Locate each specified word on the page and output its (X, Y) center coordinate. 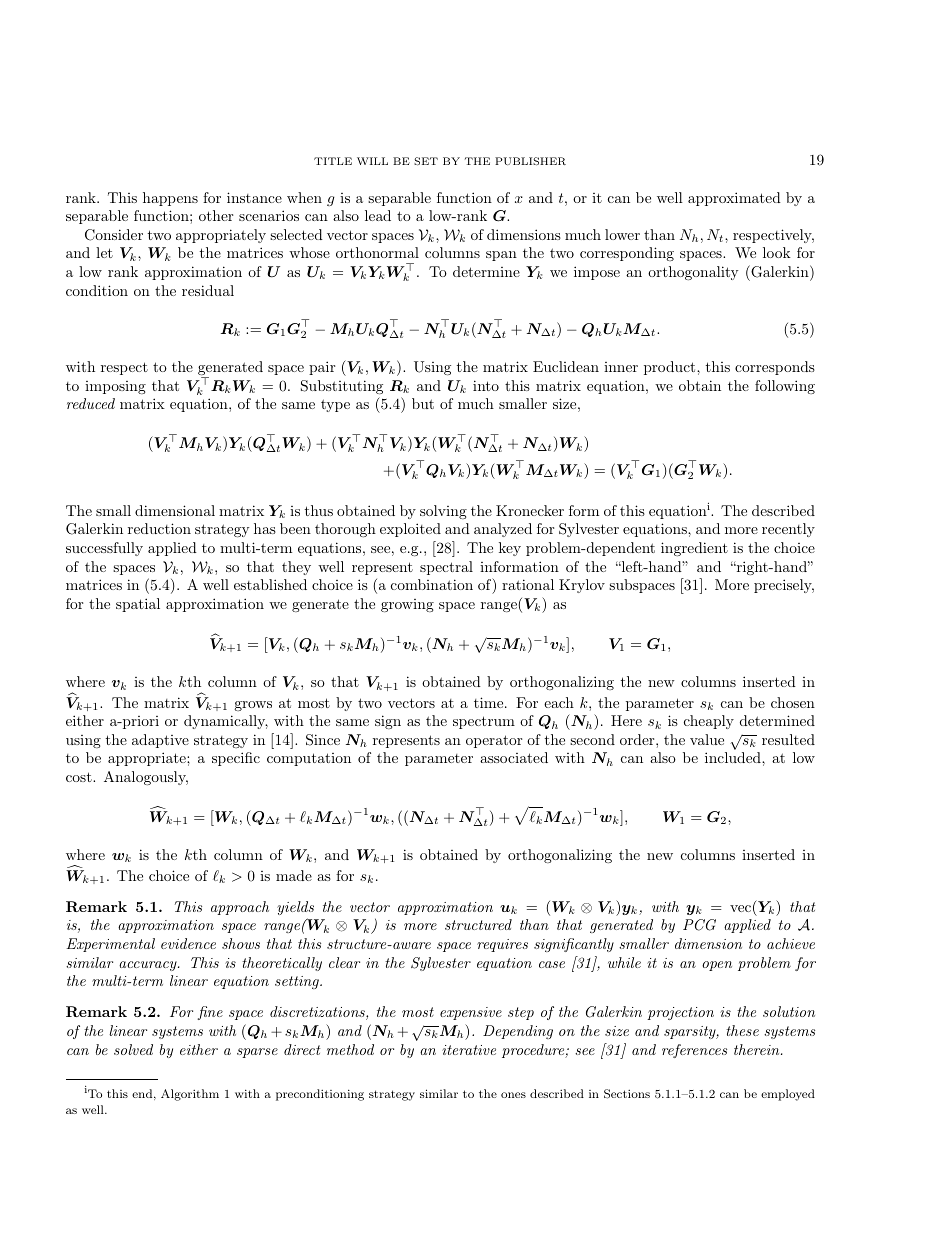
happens (170, 199)
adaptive (160, 741)
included (734, 757)
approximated (734, 199)
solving (443, 512)
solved (133, 1049)
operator (494, 741)
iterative (469, 1050)
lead (378, 215)
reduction (159, 528)
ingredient (694, 549)
